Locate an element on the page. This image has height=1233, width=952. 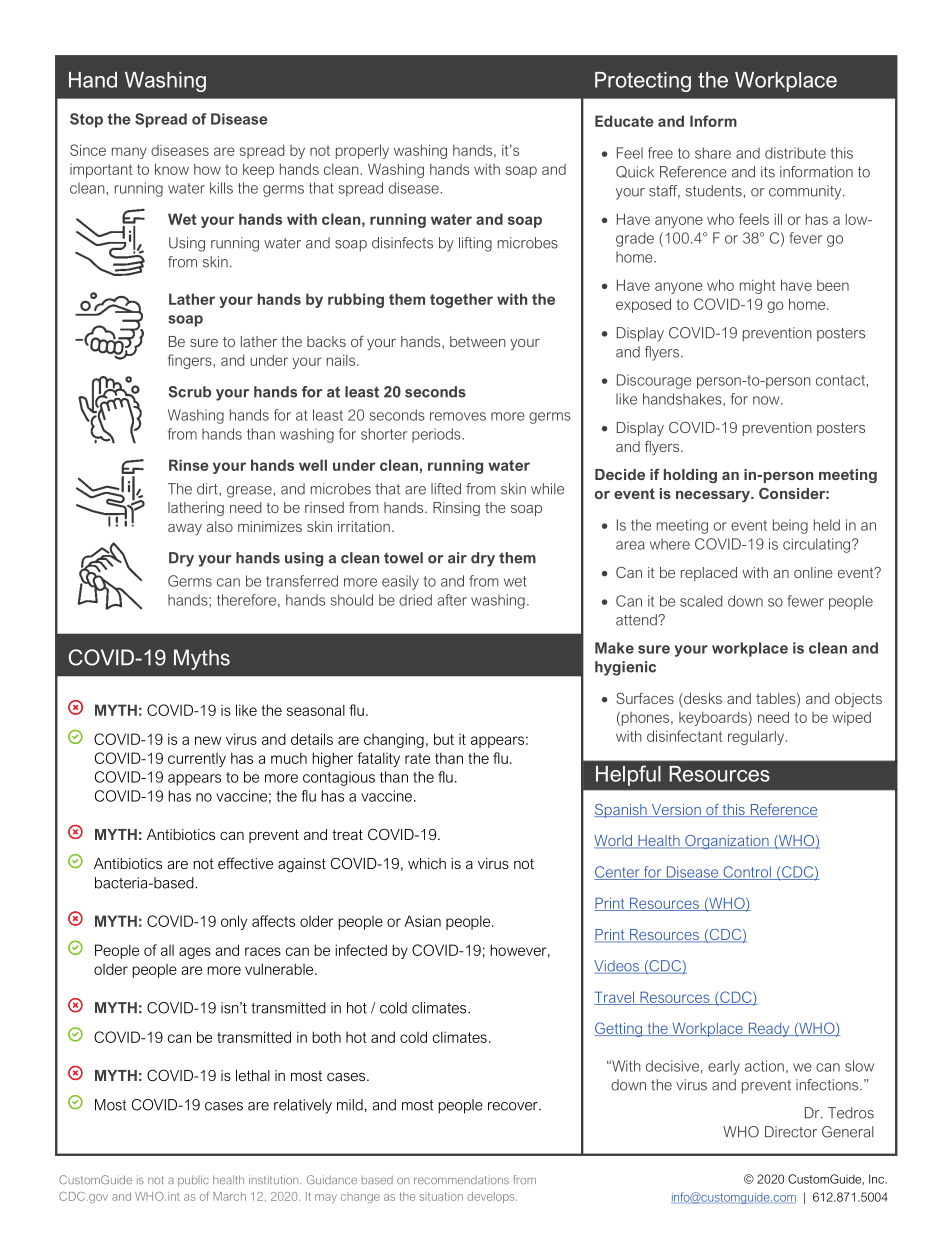
recommendations is located at coordinates (461, 1179).
